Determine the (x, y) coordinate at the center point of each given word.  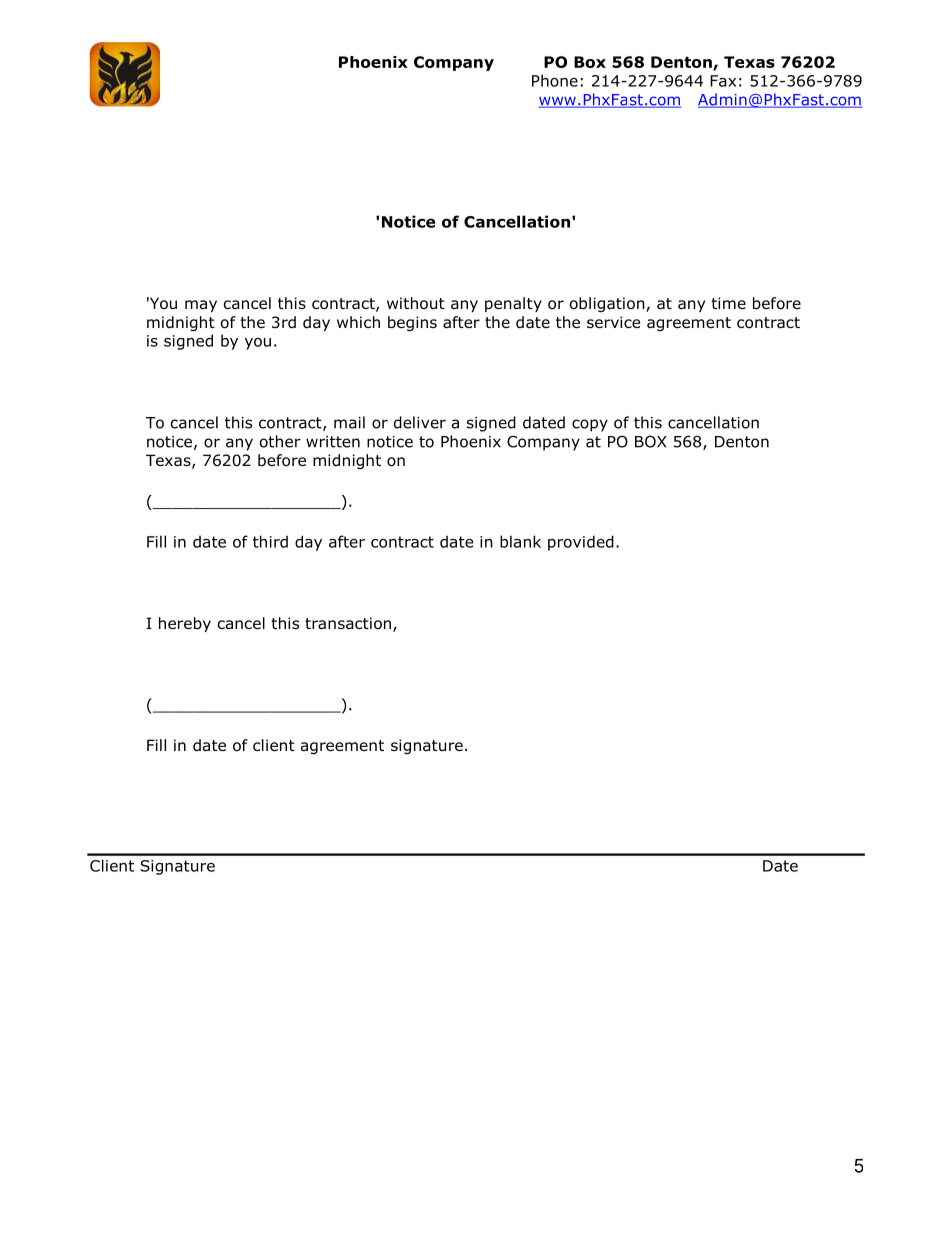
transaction (348, 623)
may (201, 306)
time (728, 303)
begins (412, 323)
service (614, 322)
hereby (185, 624)
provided (581, 543)
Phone (555, 80)
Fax (723, 81)
